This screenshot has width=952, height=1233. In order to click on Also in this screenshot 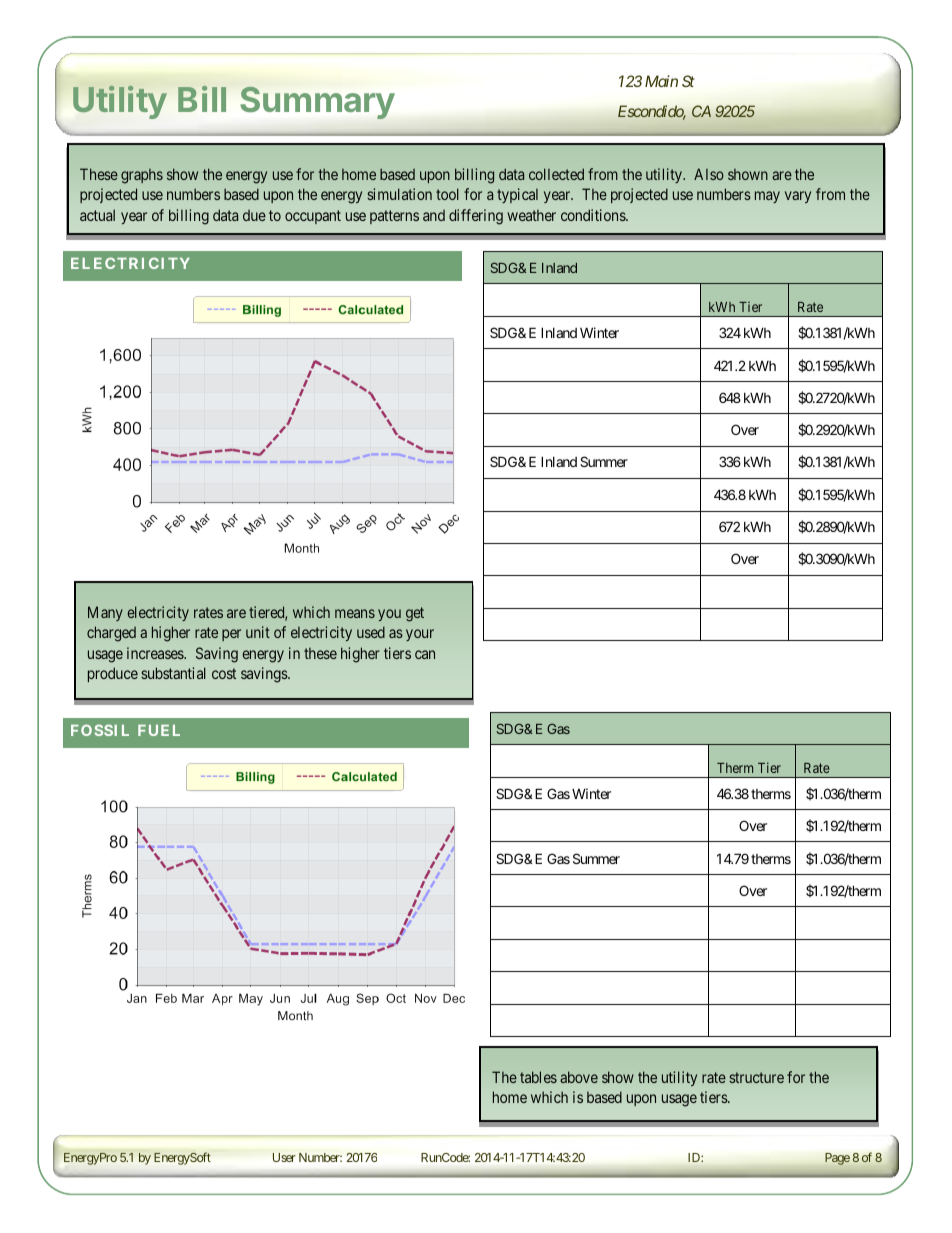, I will do `click(709, 174)`.
